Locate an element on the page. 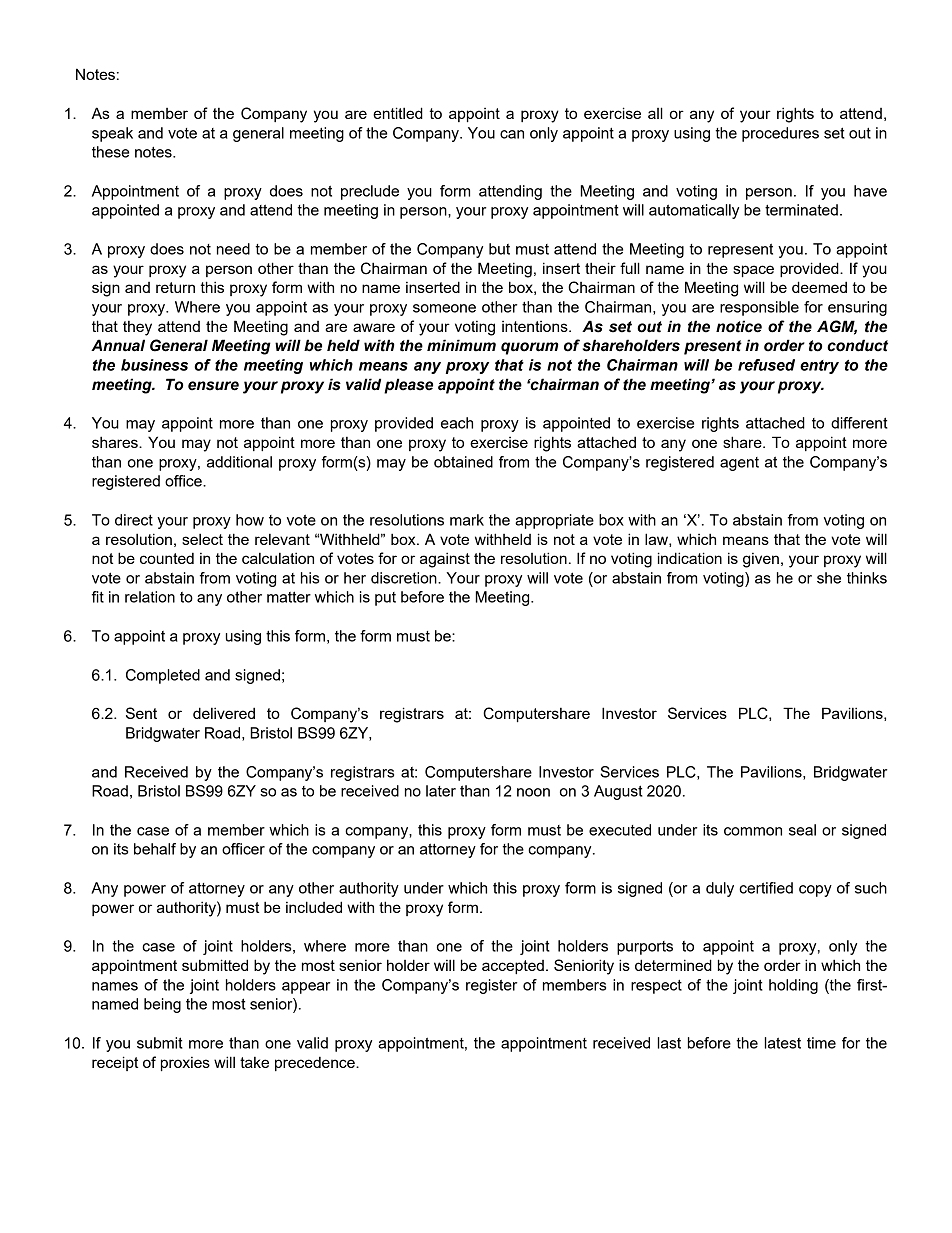 This image has height=1233, width=952. proxies is located at coordinates (185, 1064).
